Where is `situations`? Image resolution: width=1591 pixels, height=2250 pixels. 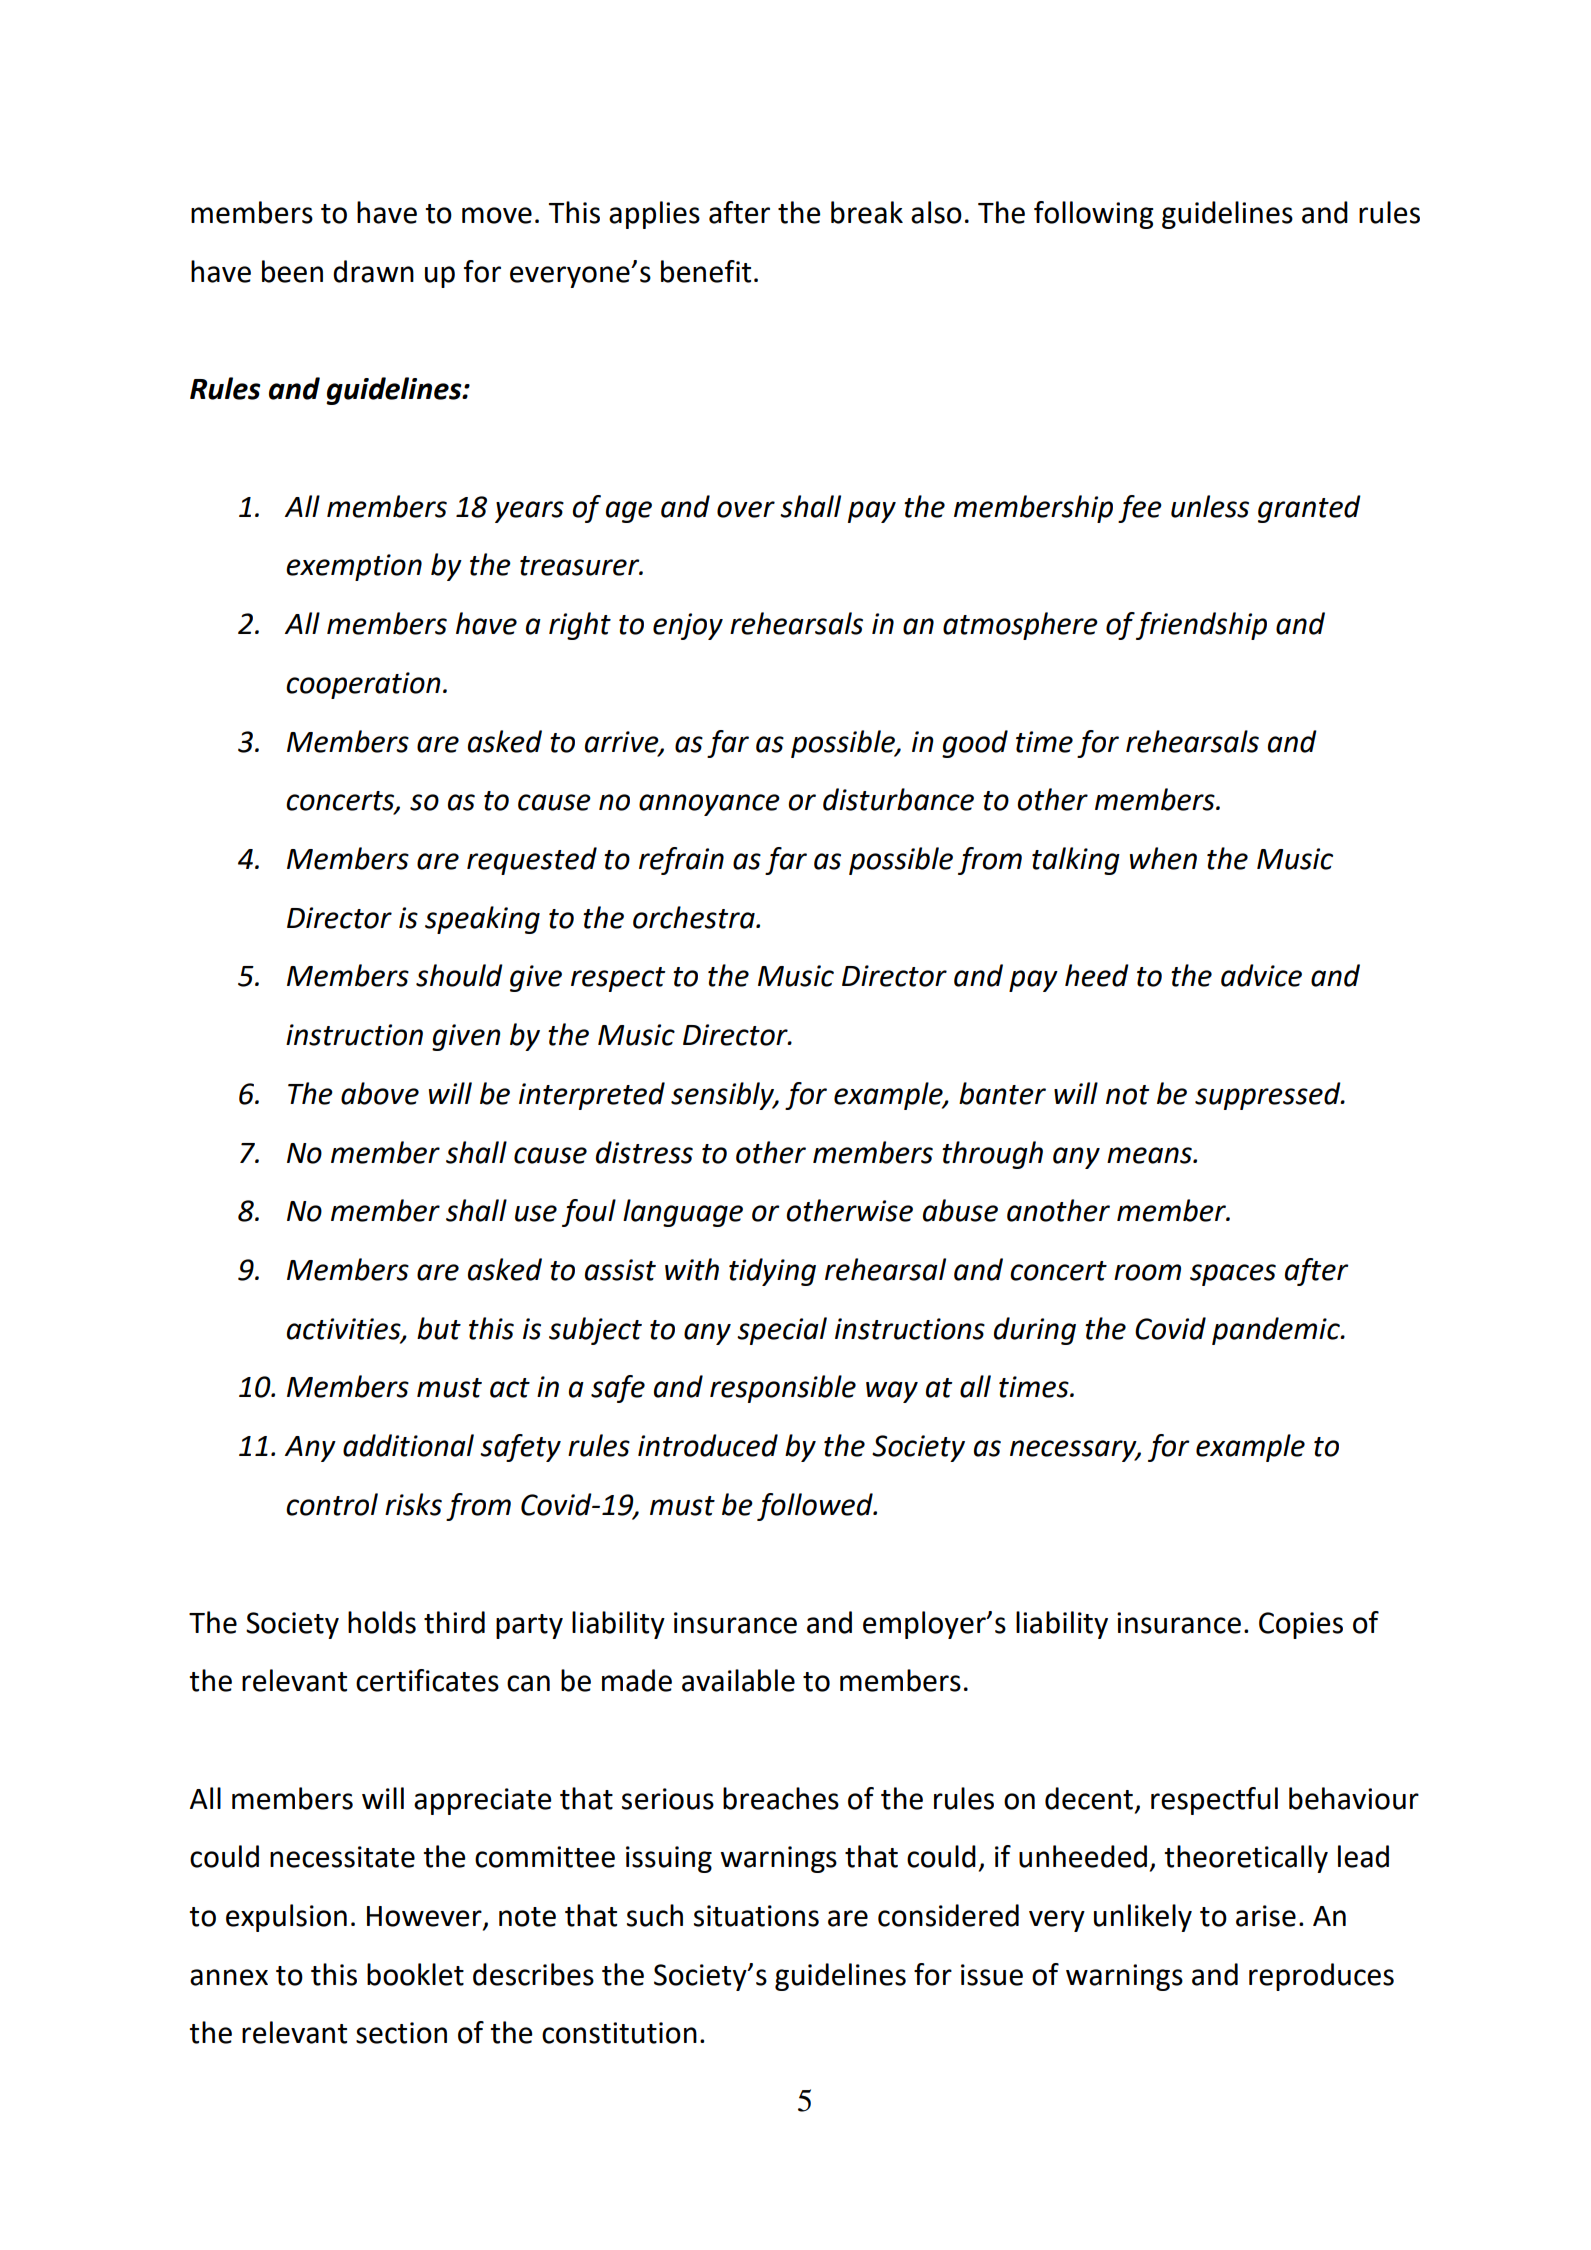 situations is located at coordinates (756, 1916).
